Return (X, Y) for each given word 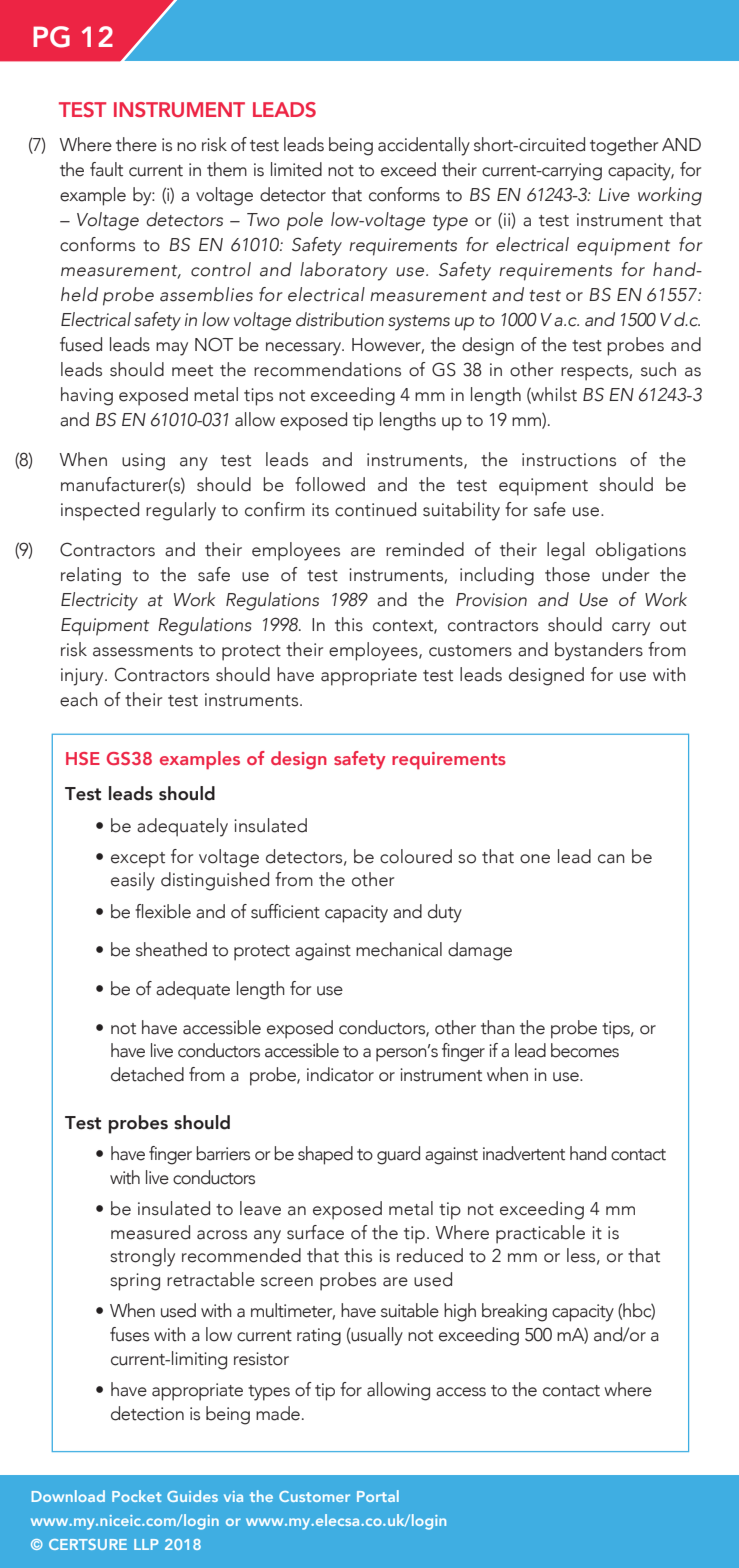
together (624, 146)
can (611, 859)
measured (150, 1232)
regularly (181, 511)
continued (375, 509)
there (136, 144)
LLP (146, 1544)
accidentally (424, 146)
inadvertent (524, 1153)
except (138, 860)
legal (566, 551)
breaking (514, 1312)
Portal (378, 1496)
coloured (416, 856)
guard (398, 1155)
